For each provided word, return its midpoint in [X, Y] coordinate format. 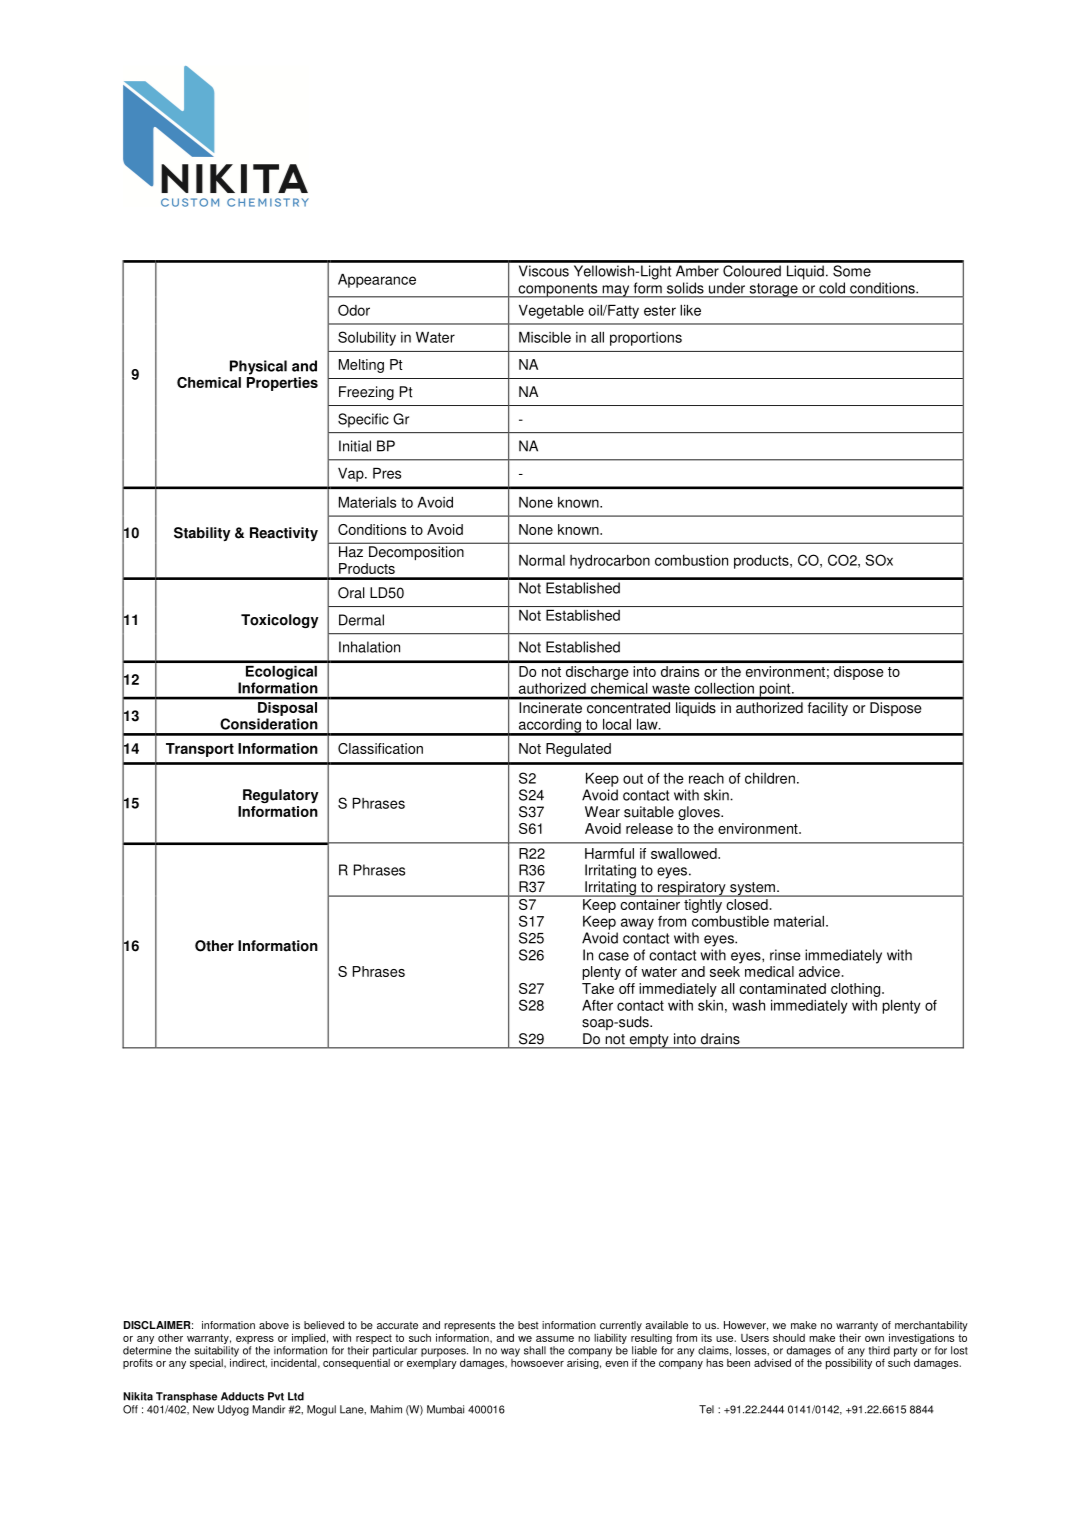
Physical [258, 367]
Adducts [242, 1396]
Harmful [609, 853]
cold [832, 288]
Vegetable [551, 312]
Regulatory [281, 796]
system [752, 889]
